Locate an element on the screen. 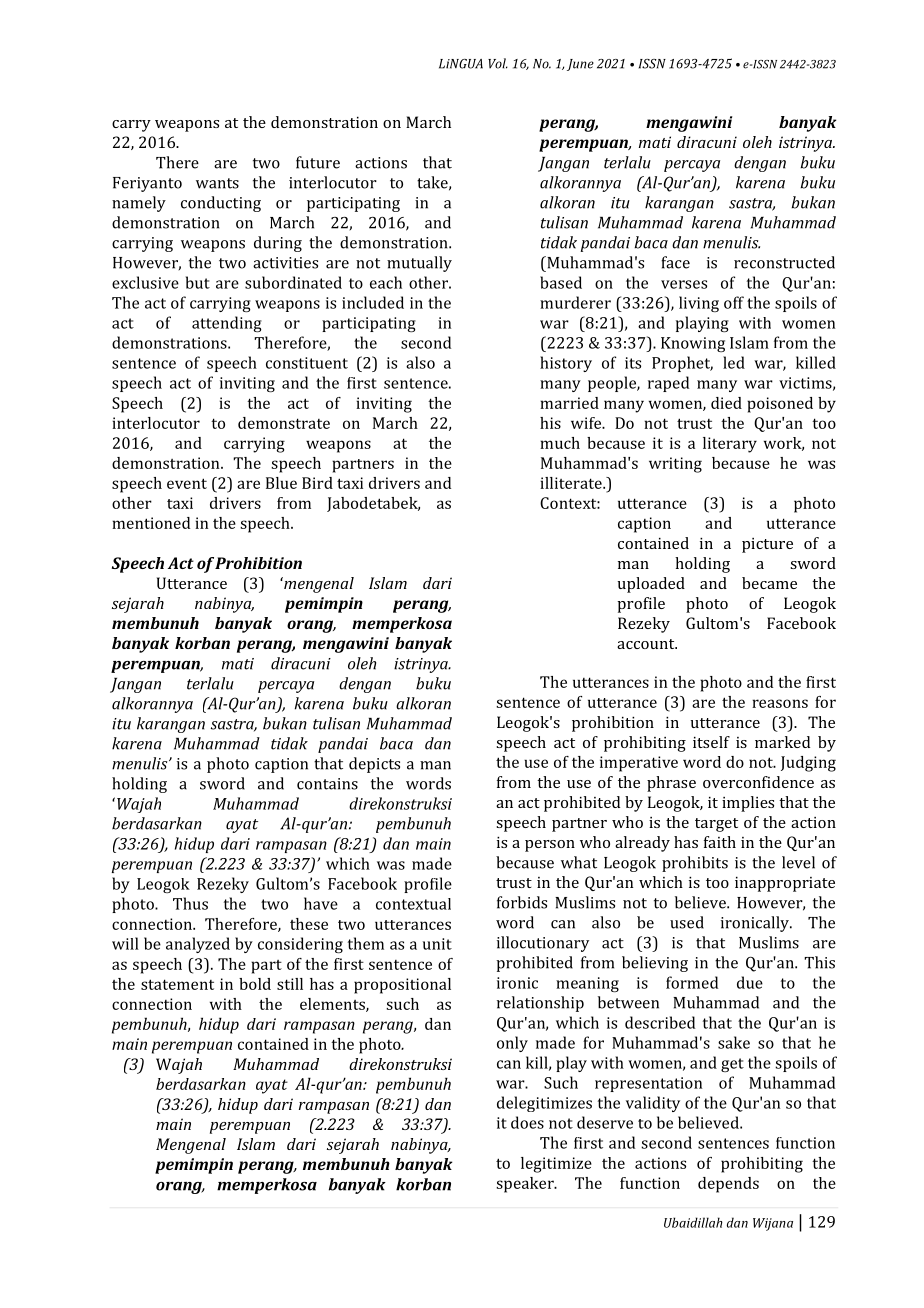 The height and width of the screenshot is (1308, 924). account is located at coordinates (647, 644).
